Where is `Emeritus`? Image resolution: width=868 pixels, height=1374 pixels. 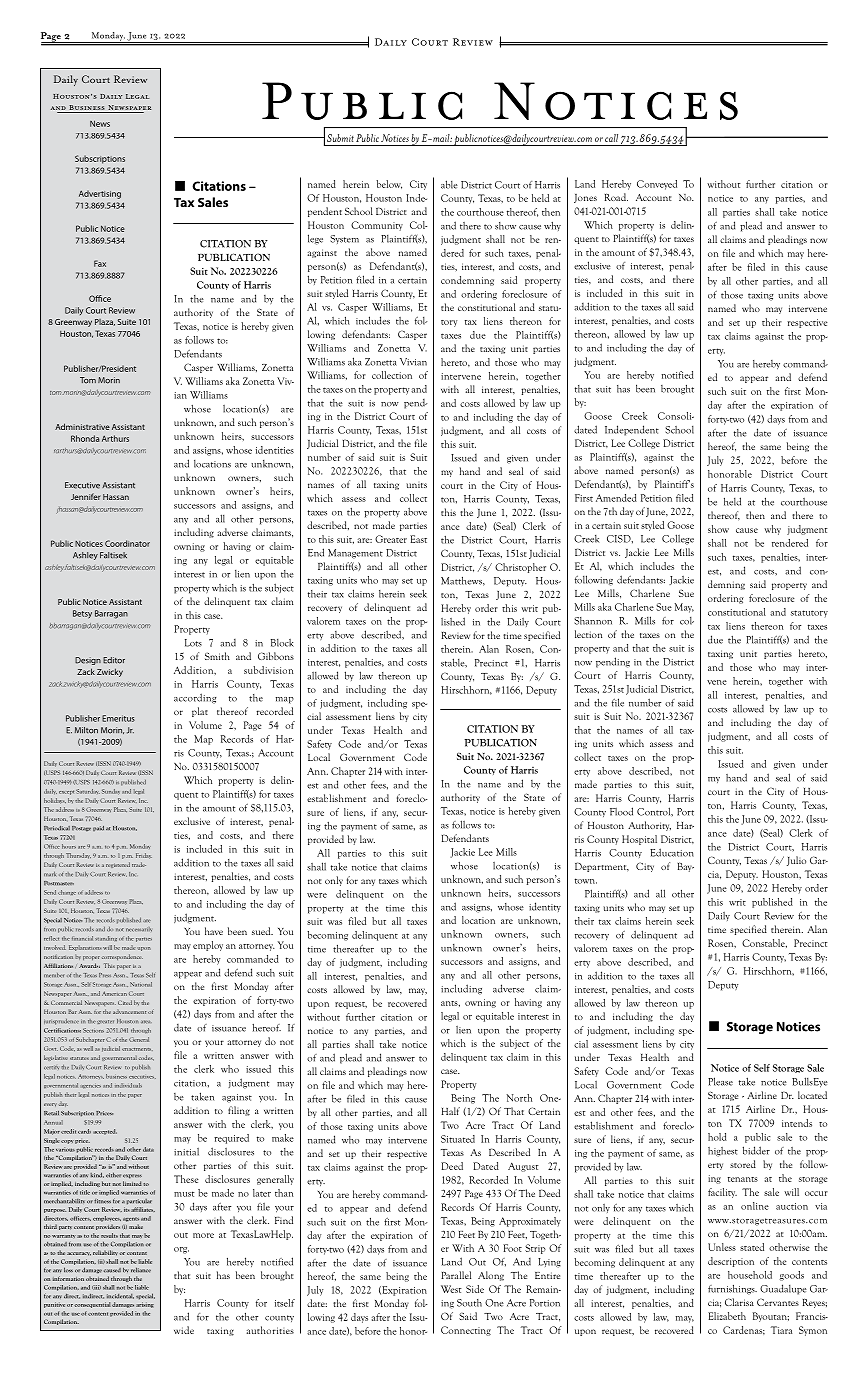
Emeritus is located at coordinates (118, 718).
